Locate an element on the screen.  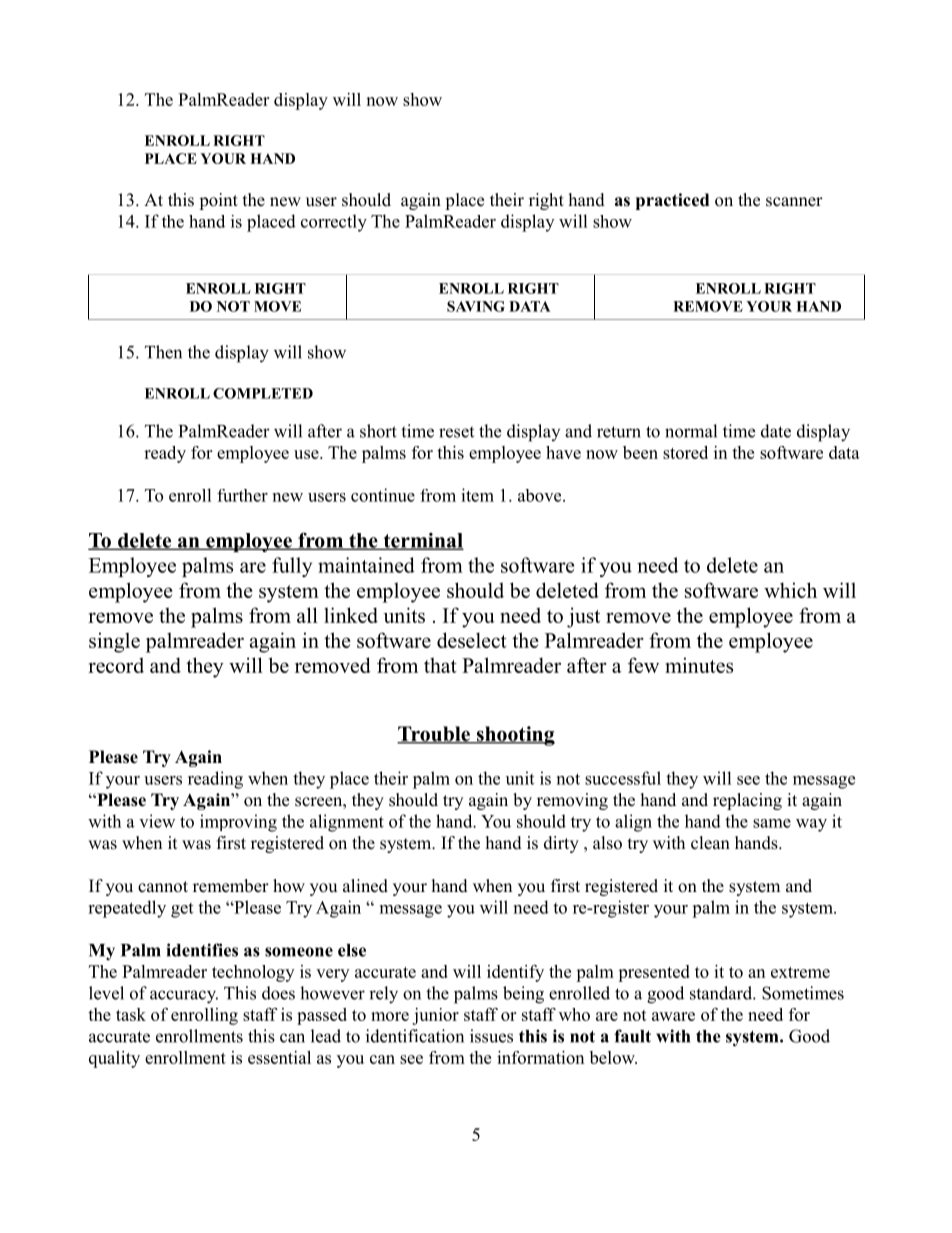
deselect is located at coordinates (472, 640).
